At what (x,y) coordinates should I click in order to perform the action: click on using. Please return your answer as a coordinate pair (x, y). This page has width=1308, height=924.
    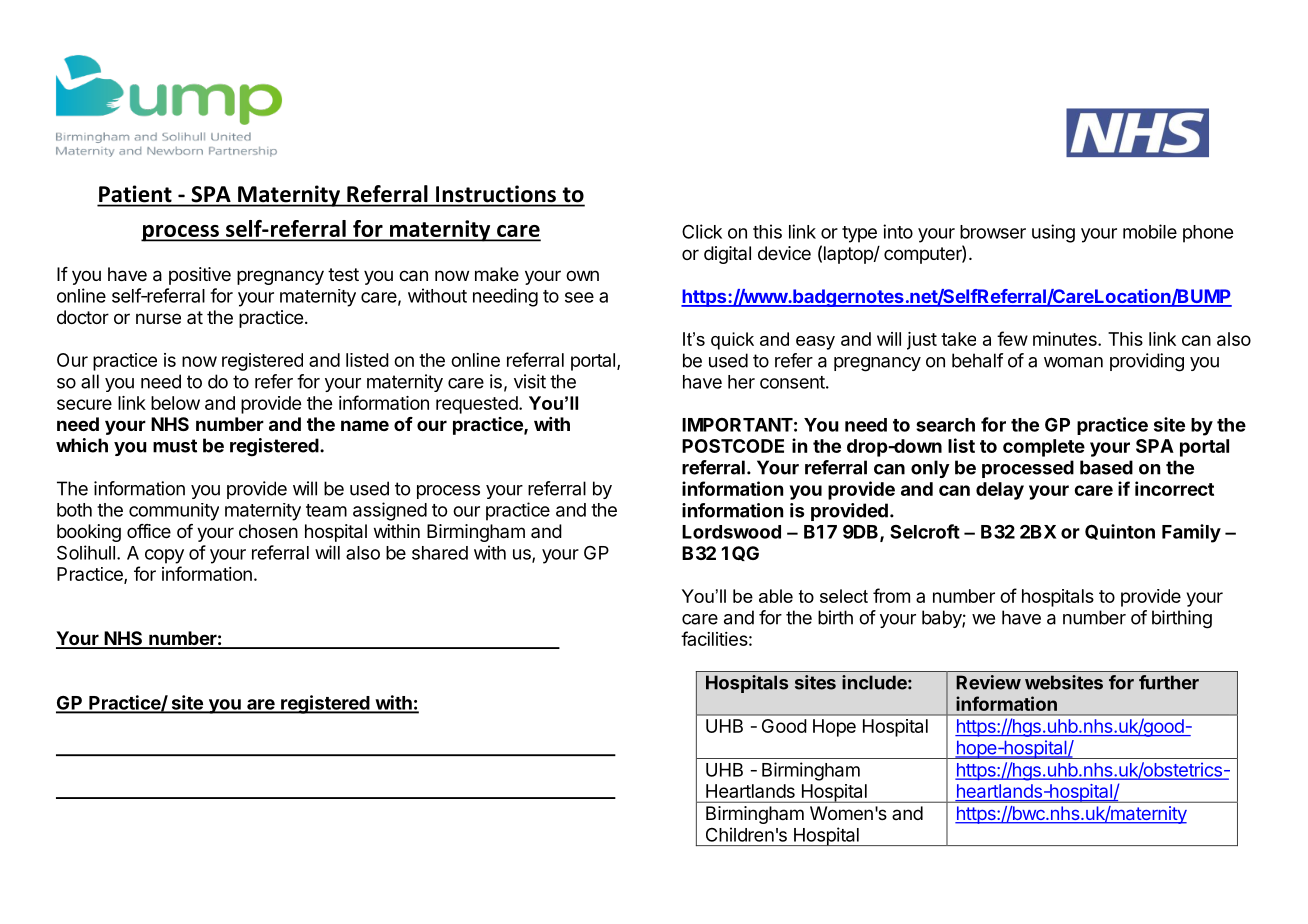
    Looking at the image, I should click on (1053, 233).
